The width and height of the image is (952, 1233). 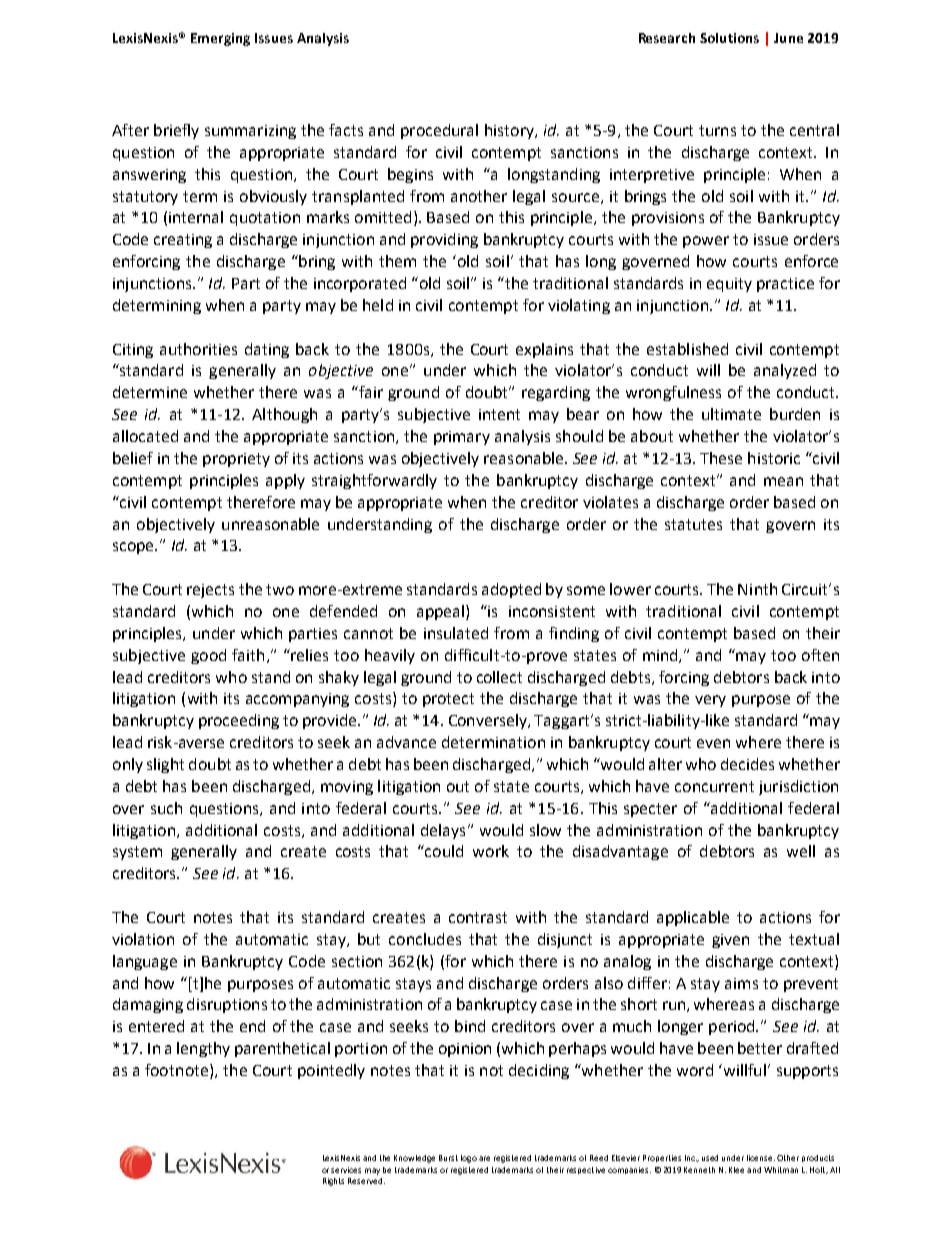 I want to click on Emerging, so click(x=220, y=39).
